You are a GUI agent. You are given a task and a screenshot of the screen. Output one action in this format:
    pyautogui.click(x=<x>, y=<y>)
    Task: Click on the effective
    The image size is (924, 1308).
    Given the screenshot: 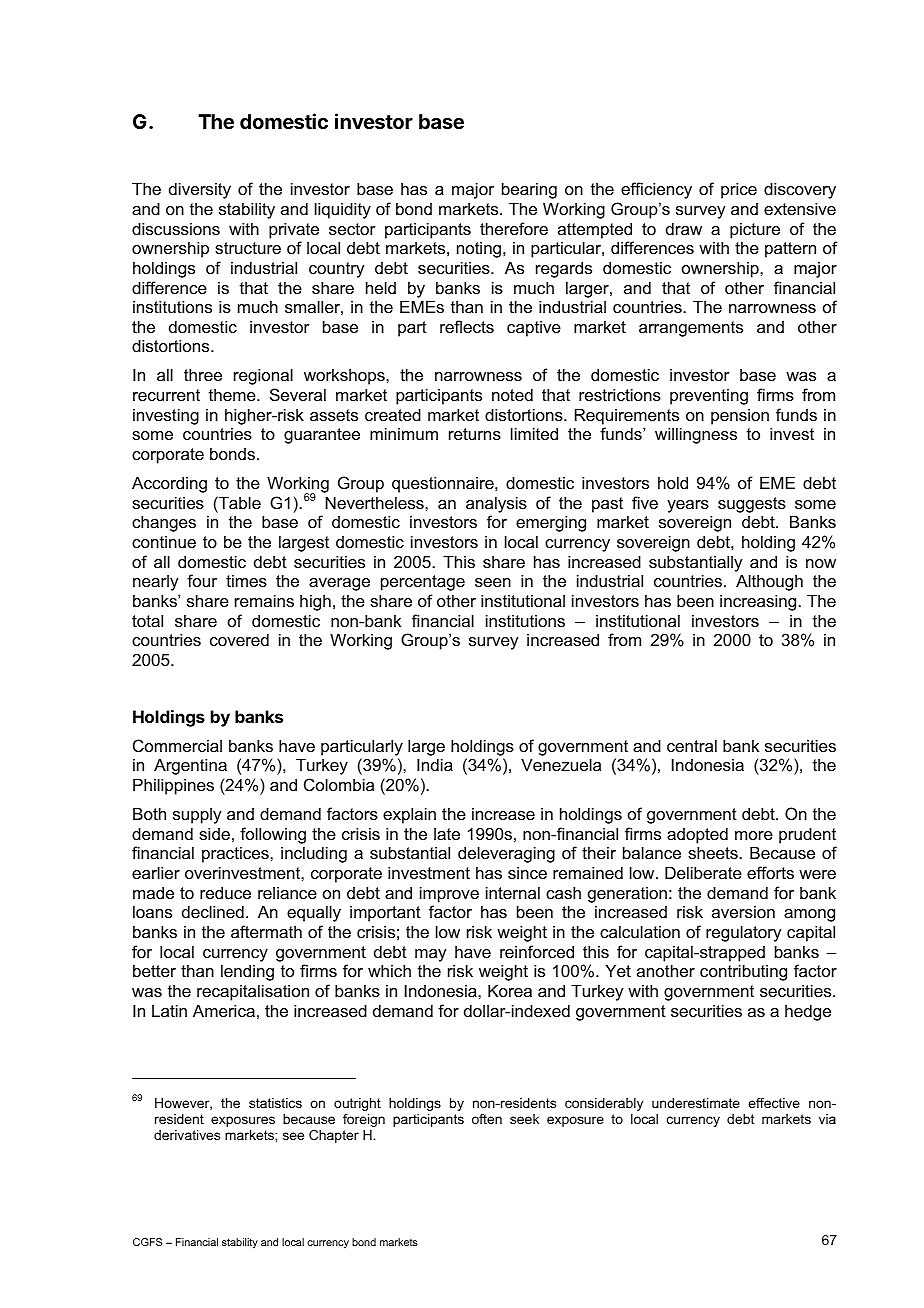 What is the action you would take?
    pyautogui.click(x=774, y=1103)
